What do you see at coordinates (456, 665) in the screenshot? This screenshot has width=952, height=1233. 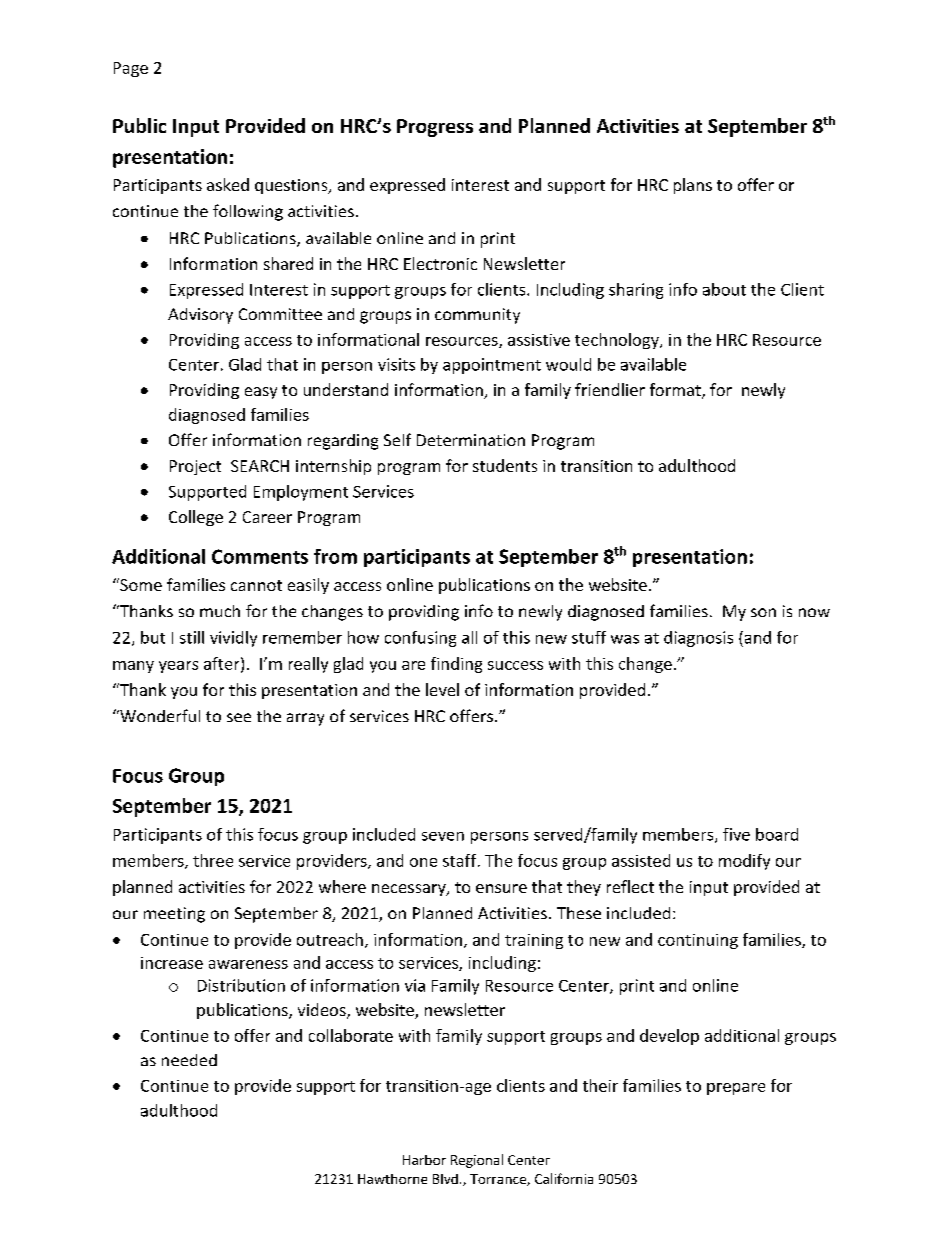 I see `finding` at bounding box center [456, 665].
